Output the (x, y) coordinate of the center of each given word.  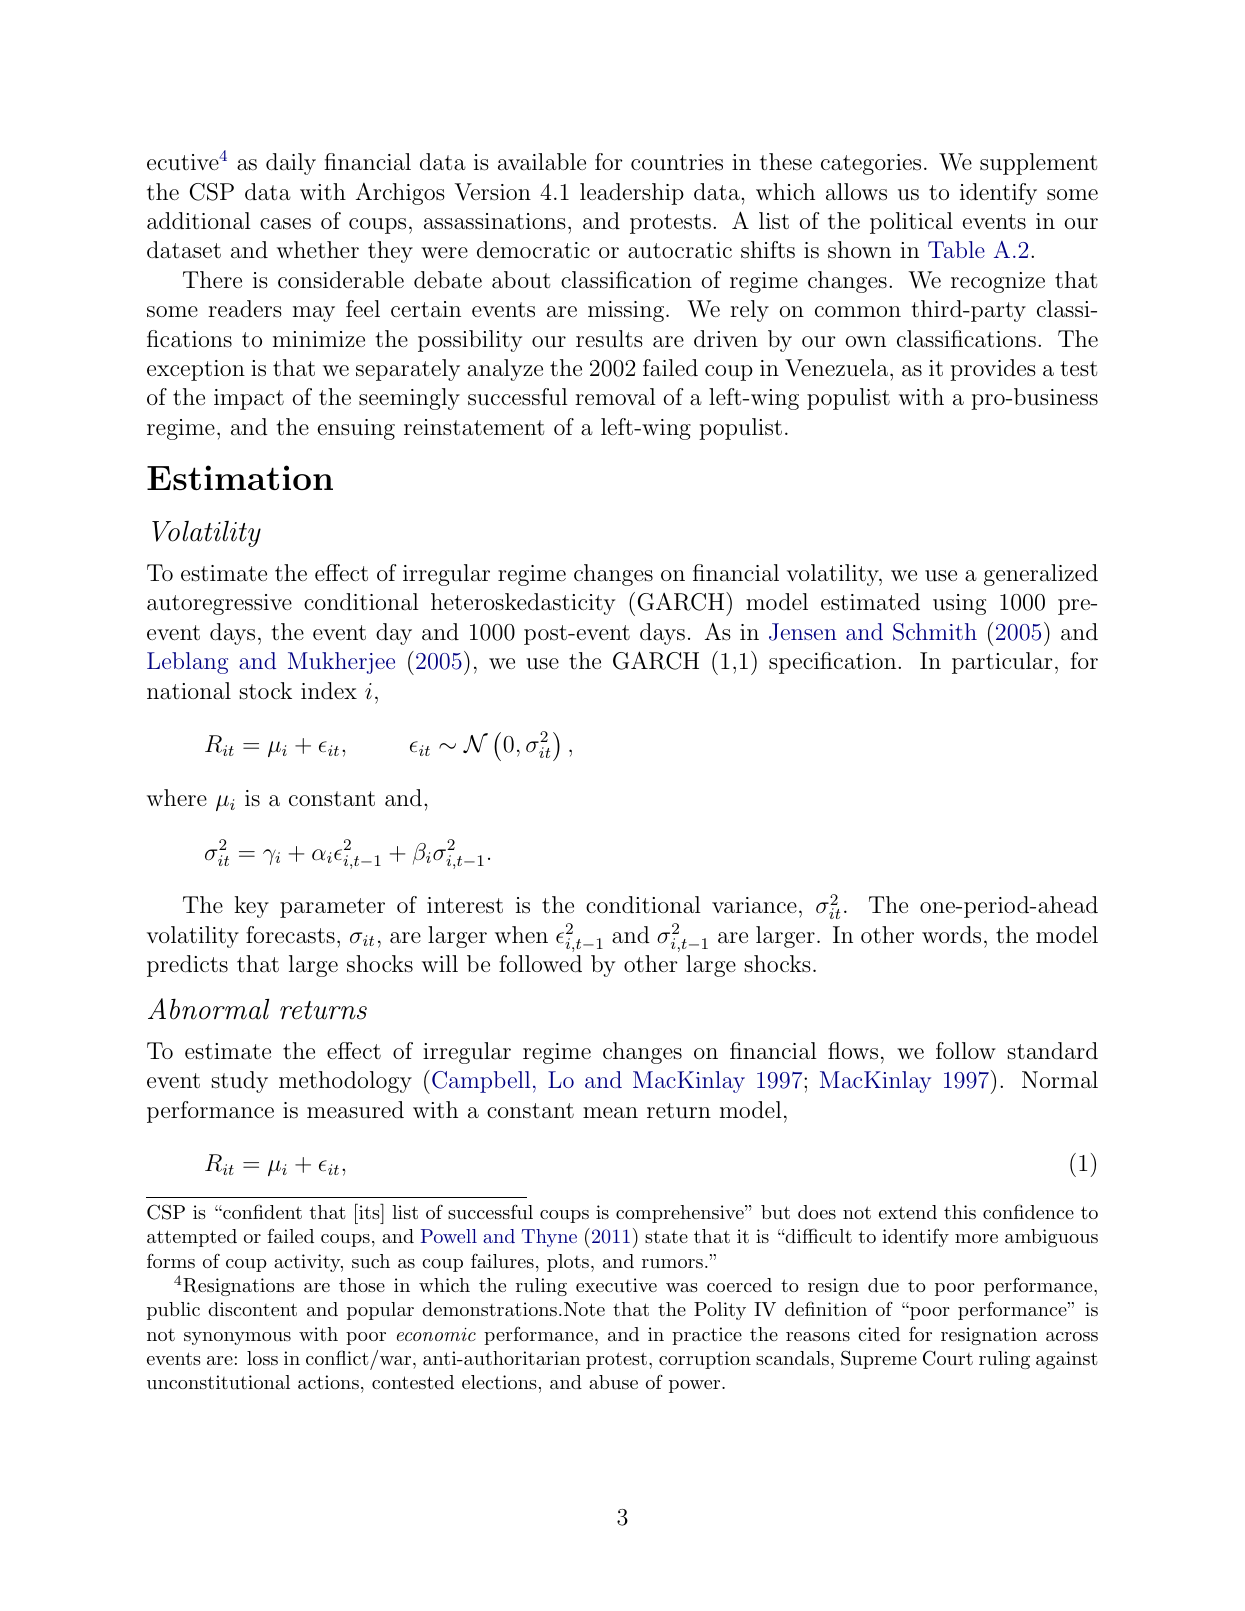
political (911, 223)
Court (948, 1358)
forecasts (290, 935)
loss (262, 1358)
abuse (613, 1382)
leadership (632, 194)
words (951, 935)
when (521, 934)
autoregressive (219, 604)
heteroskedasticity (523, 604)
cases (285, 224)
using (959, 604)
